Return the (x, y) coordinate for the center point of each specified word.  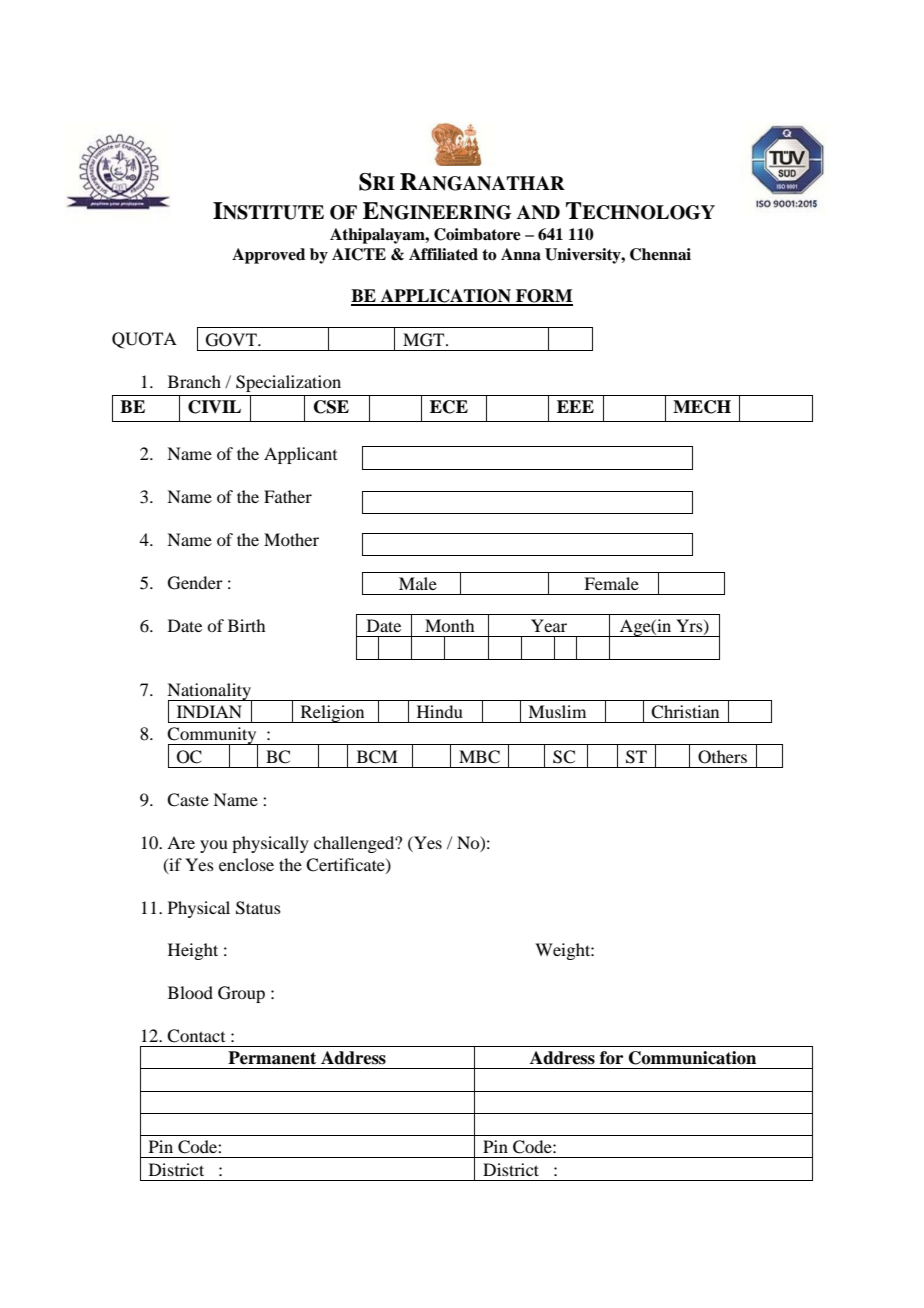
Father (288, 496)
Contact (196, 1036)
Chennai (660, 254)
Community (213, 737)
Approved (268, 256)
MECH (702, 407)
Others (722, 757)
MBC (479, 757)
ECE (449, 407)
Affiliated (443, 254)
